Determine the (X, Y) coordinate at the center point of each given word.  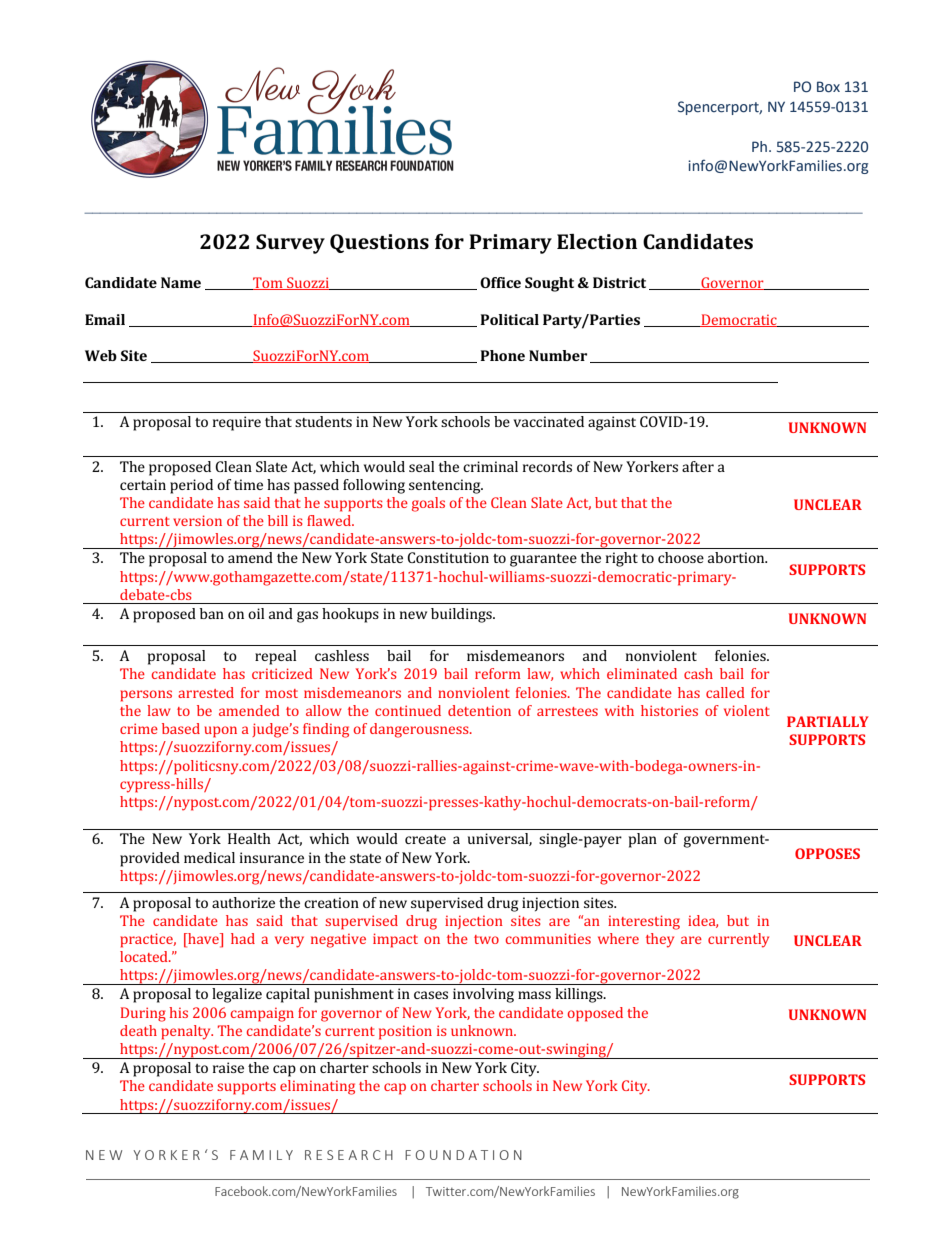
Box (828, 87)
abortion (737, 557)
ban (212, 613)
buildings (462, 615)
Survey (290, 244)
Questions (379, 243)
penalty (187, 1032)
